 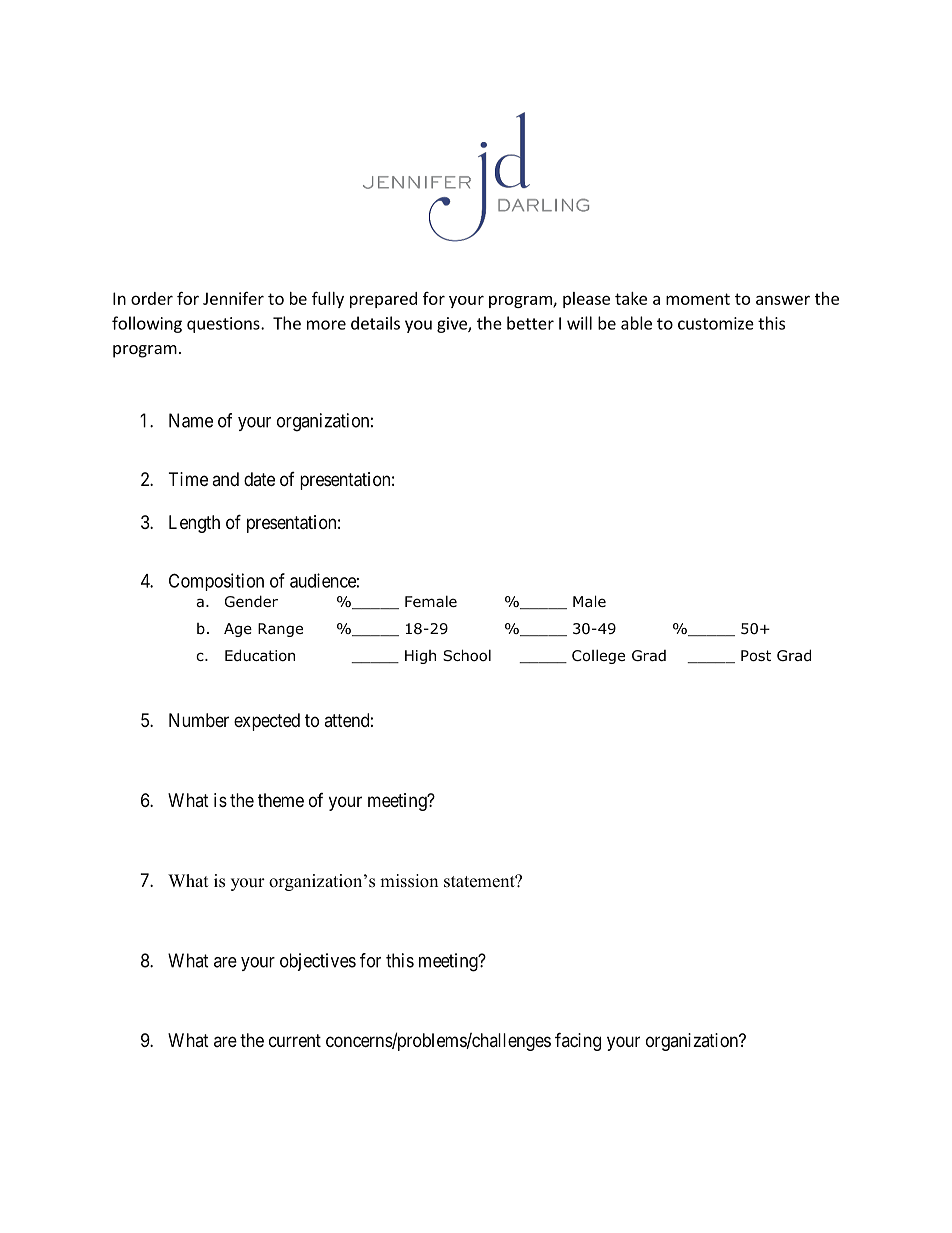 I want to click on facing, so click(x=578, y=1041).
